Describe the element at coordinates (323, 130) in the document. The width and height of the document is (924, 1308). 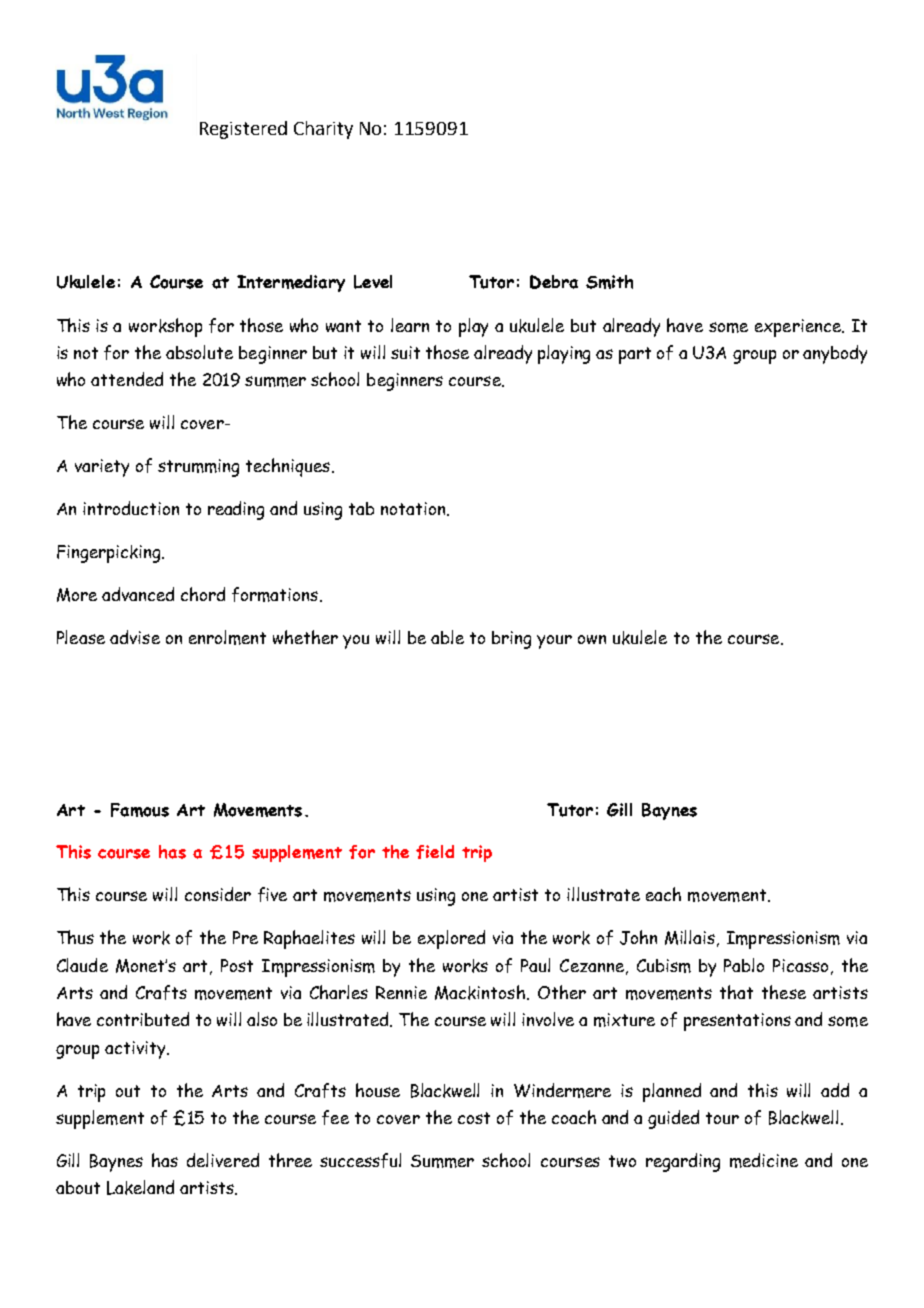
I see `Charity` at that location.
